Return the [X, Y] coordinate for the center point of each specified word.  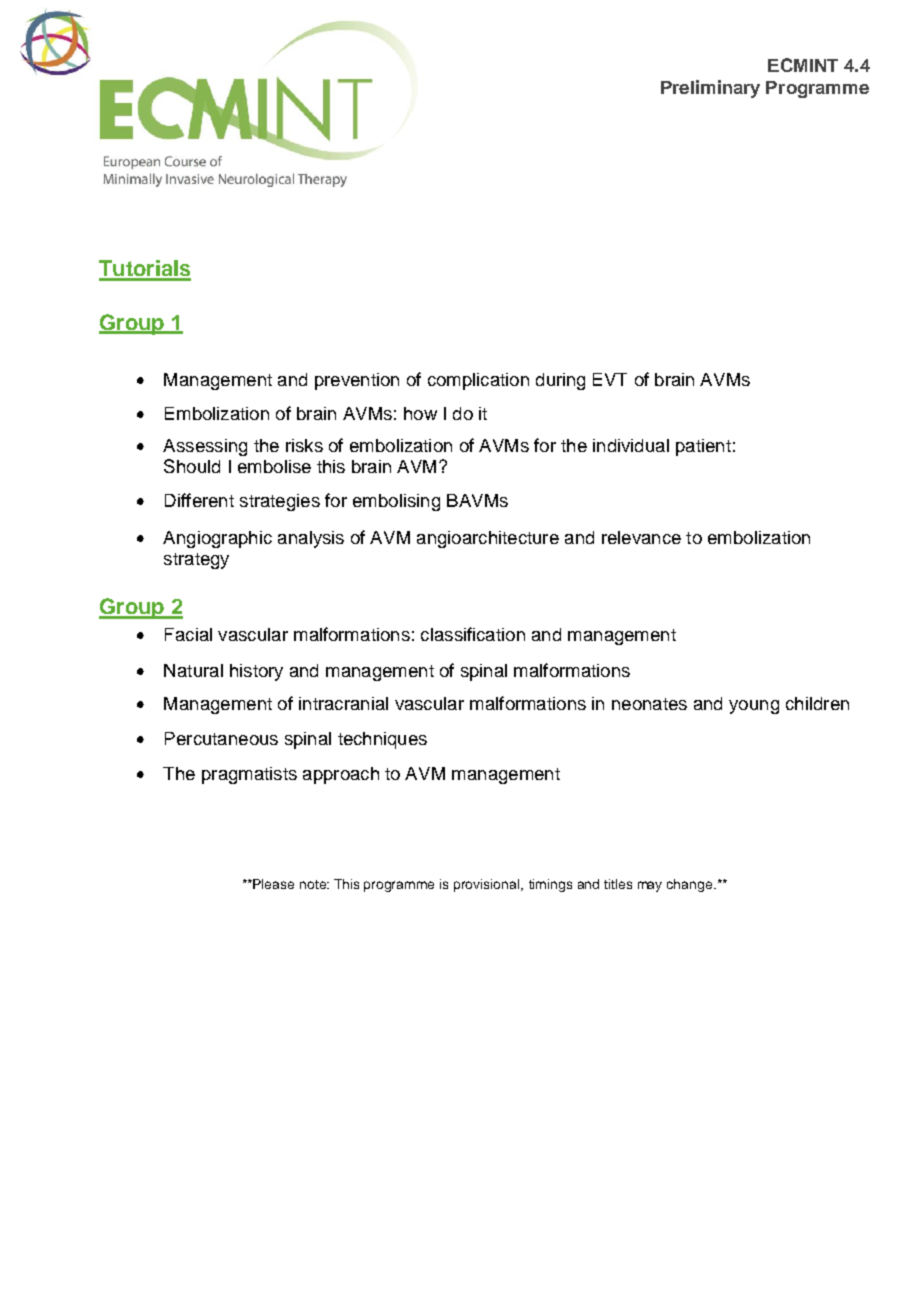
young [754, 707]
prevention [357, 381]
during [560, 381]
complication [478, 381]
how [420, 413]
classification [473, 634]
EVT [610, 379]
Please [272, 884]
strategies [280, 502]
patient [703, 447]
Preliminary [710, 89]
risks [304, 445]
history [256, 672]
